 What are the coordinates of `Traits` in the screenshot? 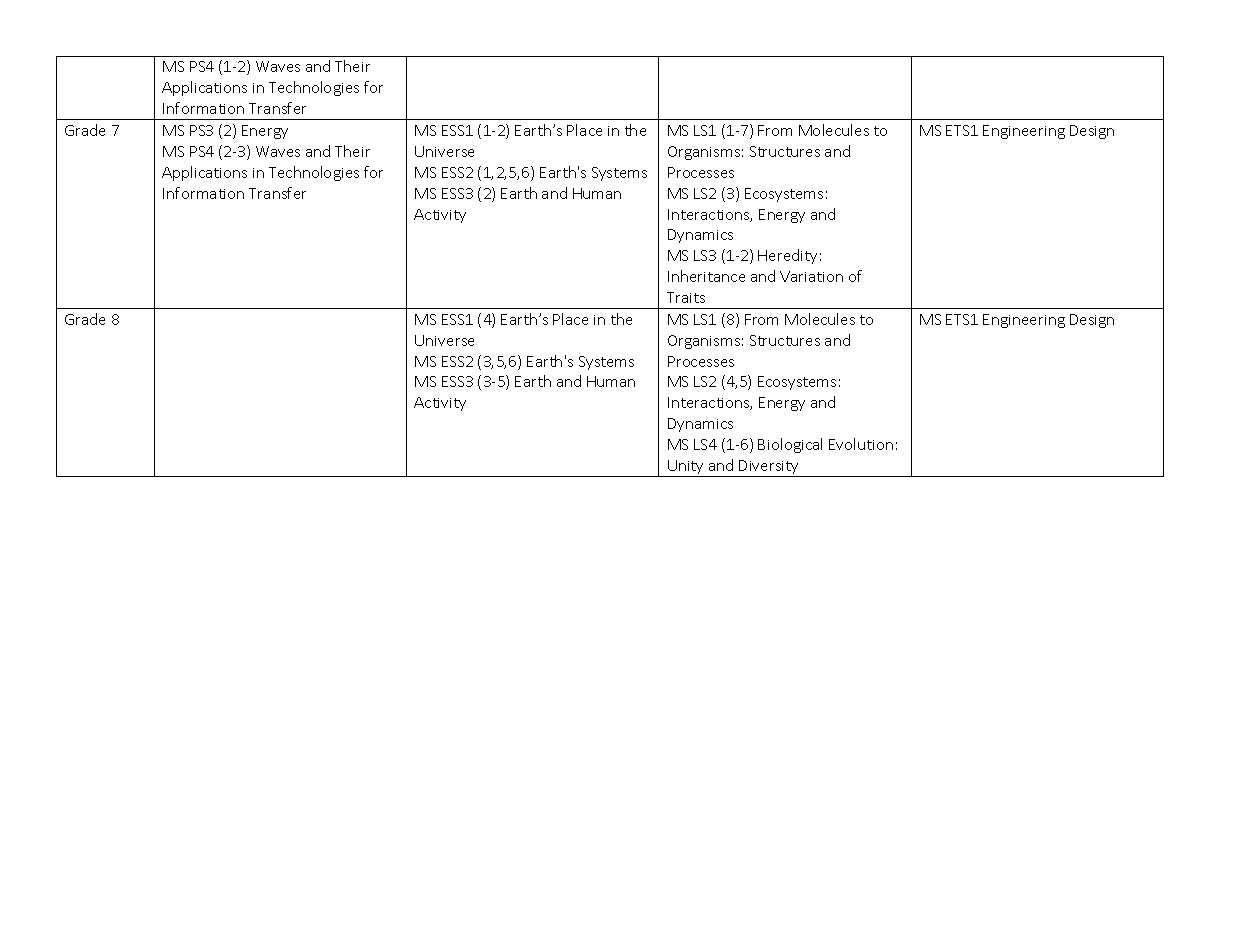 It's located at (686, 297).
